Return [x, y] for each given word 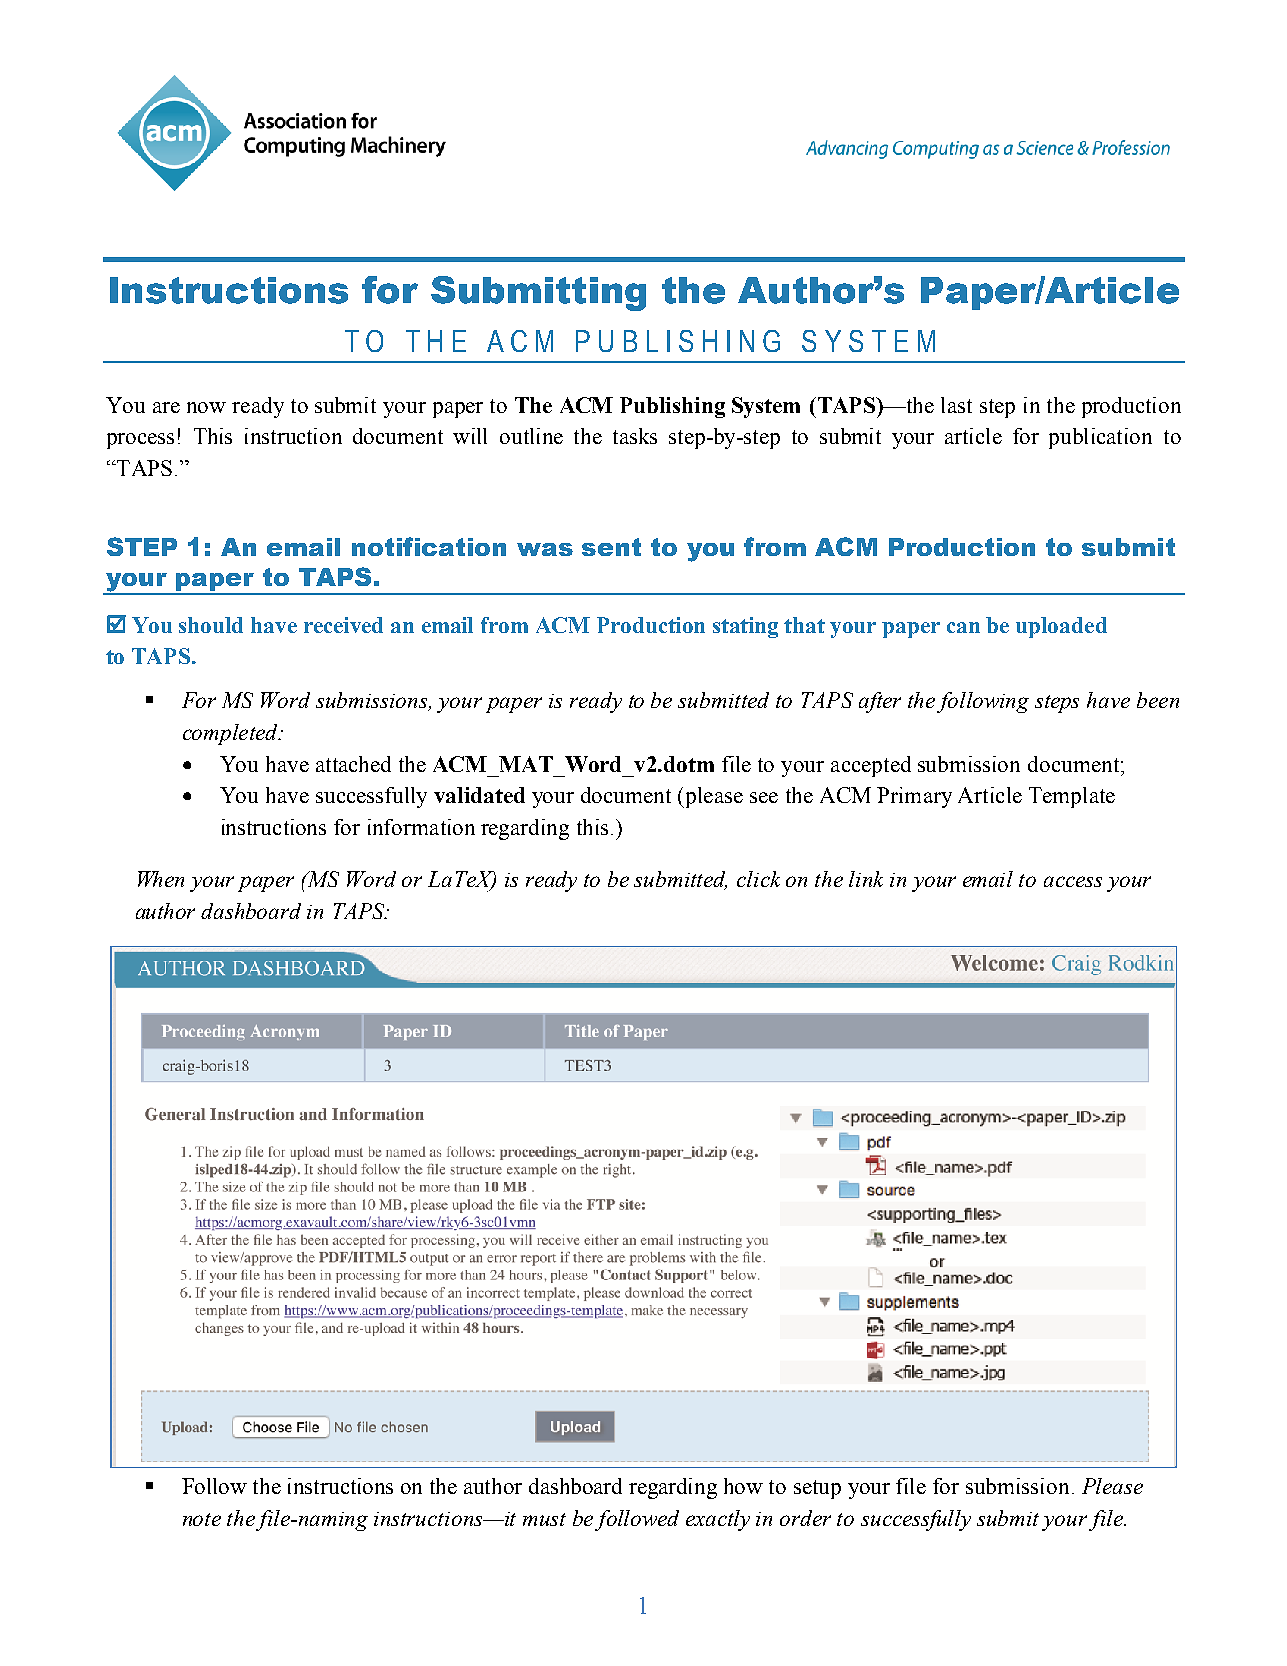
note [202, 1519]
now [206, 407]
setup [817, 1489]
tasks [635, 436]
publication [1100, 438]
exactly [718, 1520]
